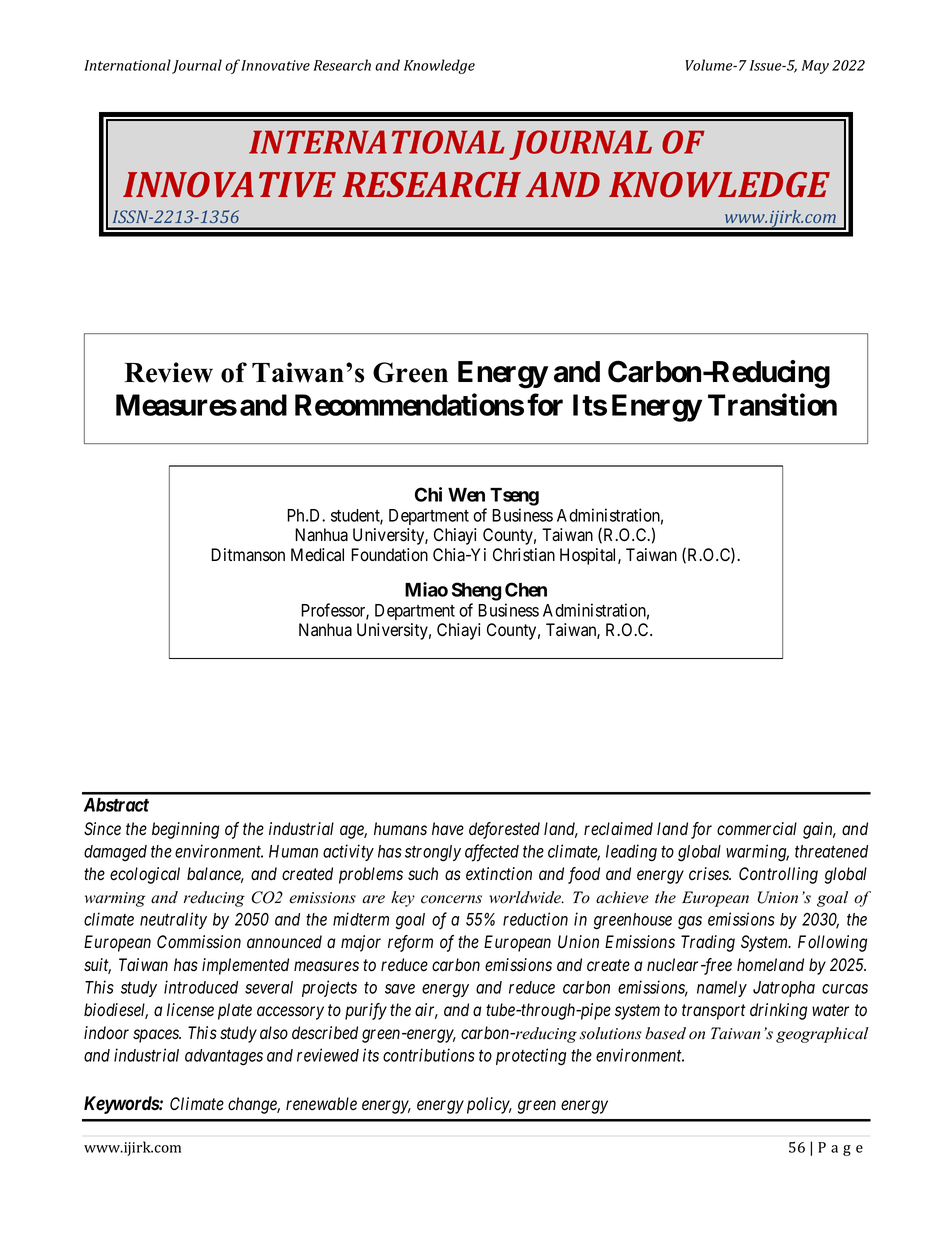 The image size is (952, 1233). What do you see at coordinates (489, 1105) in the document?
I see `policy` at bounding box center [489, 1105].
